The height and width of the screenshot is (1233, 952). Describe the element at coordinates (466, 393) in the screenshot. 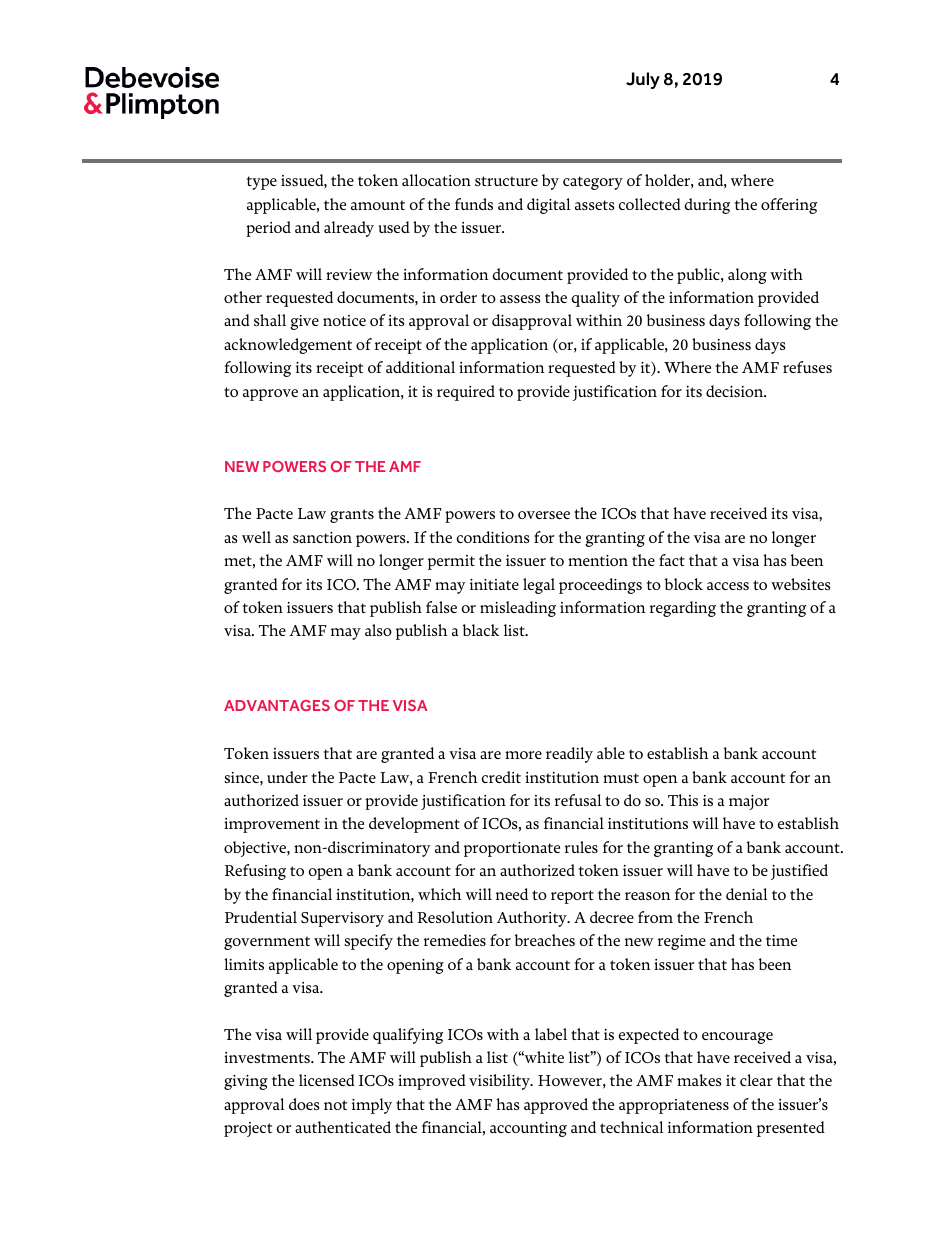

I see `required` at that location.
